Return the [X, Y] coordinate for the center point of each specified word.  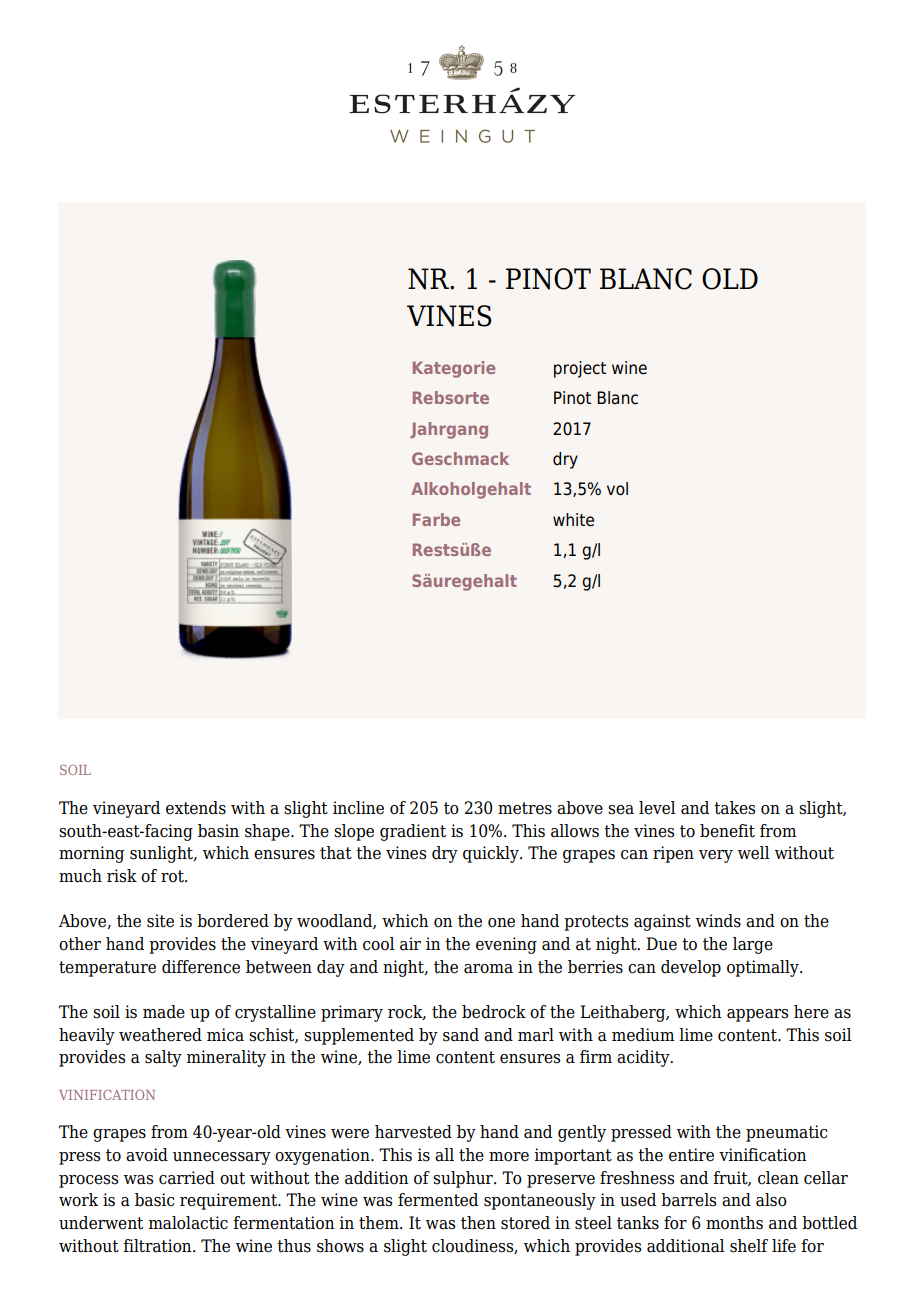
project [580, 369]
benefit [727, 831]
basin [218, 831]
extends [196, 808]
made [164, 1012]
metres [525, 808]
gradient [413, 832]
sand [461, 1035]
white [573, 520]
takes [734, 808]
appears [757, 1015]
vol [617, 489]
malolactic [188, 1223]
